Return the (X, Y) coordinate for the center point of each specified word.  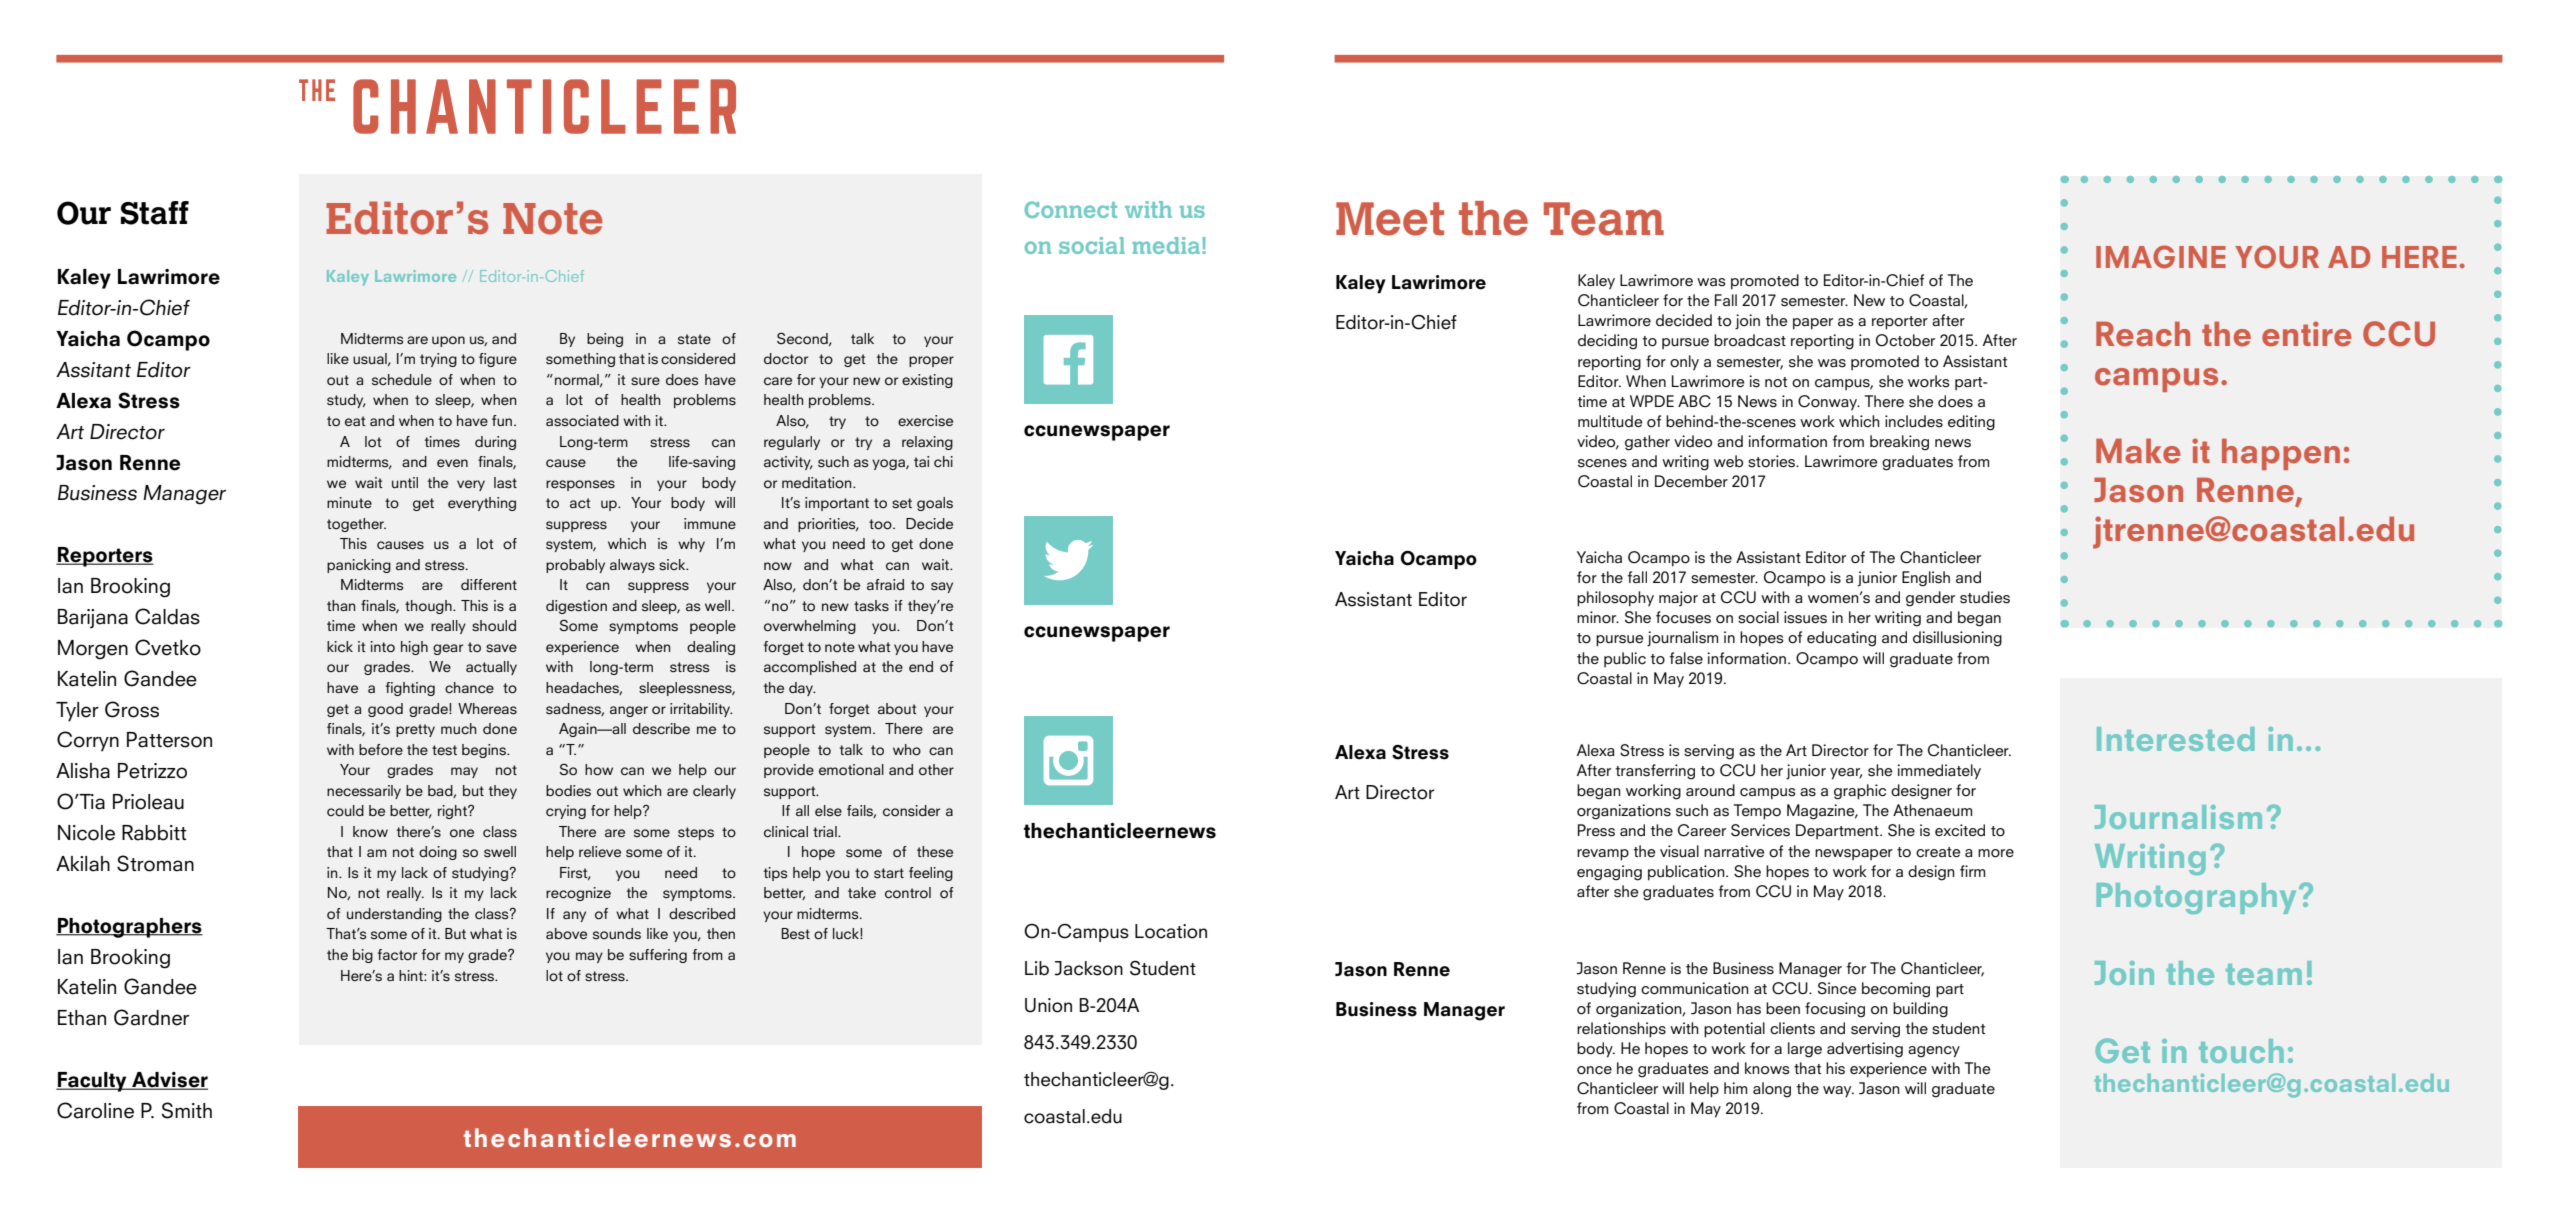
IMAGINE (2161, 256)
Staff (155, 213)
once (1594, 1070)
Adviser (169, 1081)
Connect (1071, 209)
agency (1934, 1052)
